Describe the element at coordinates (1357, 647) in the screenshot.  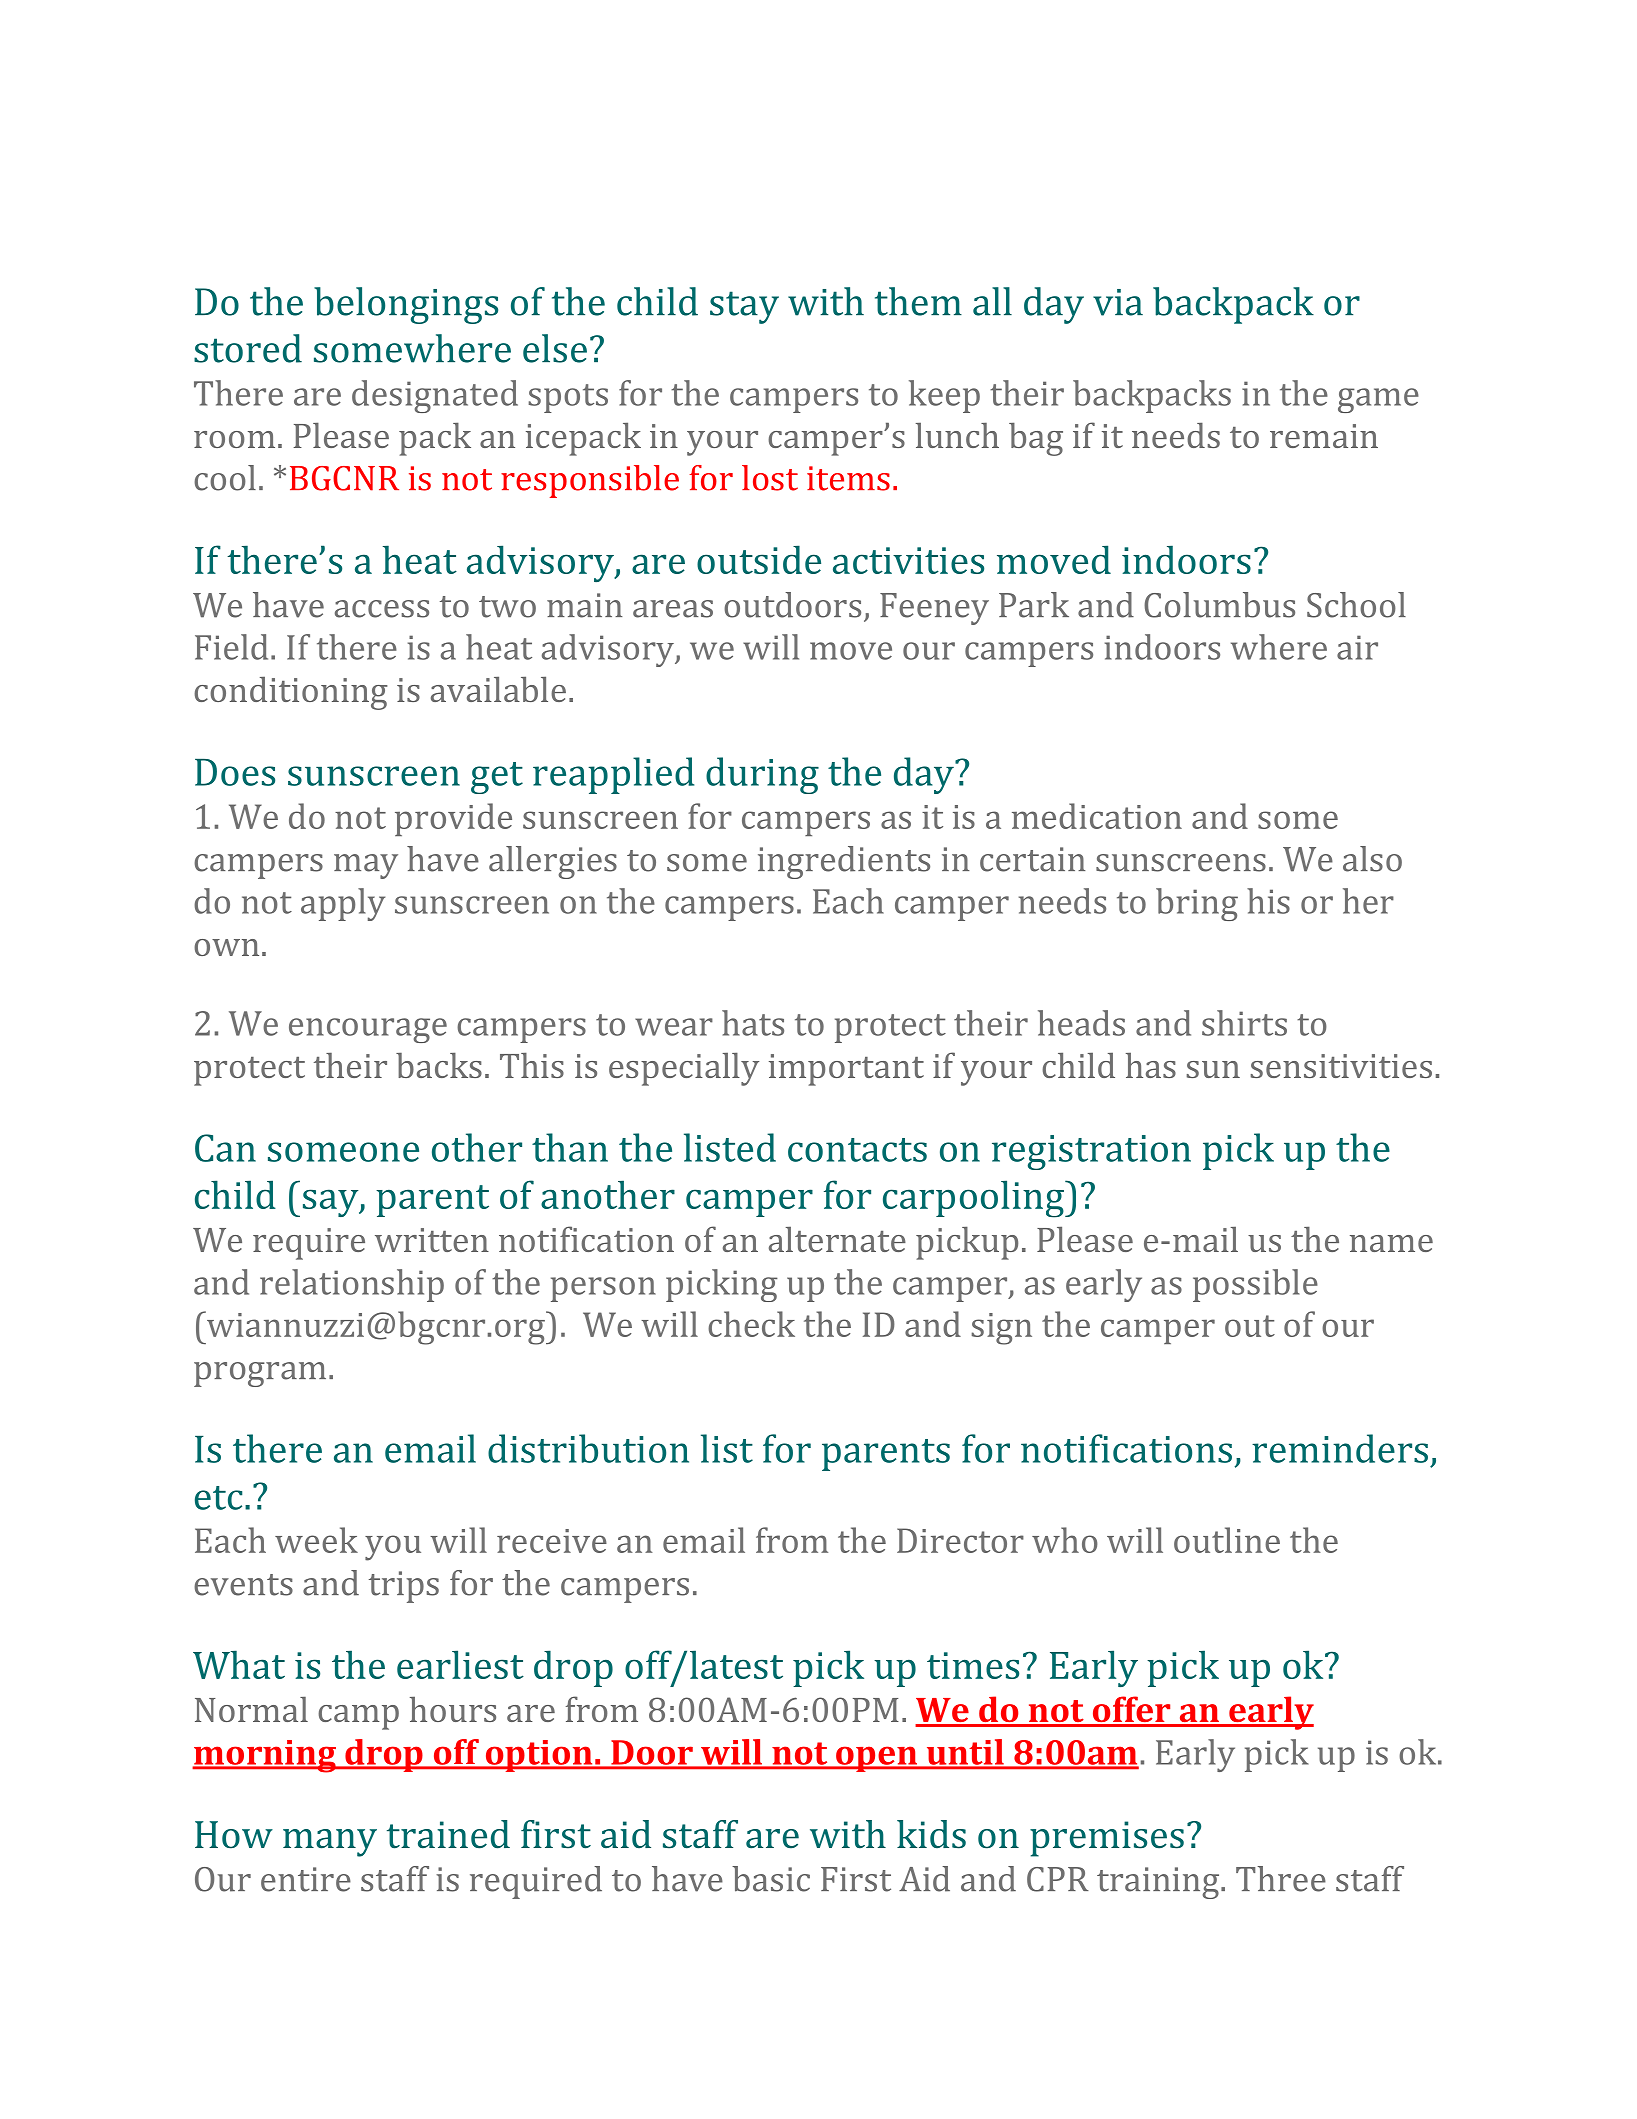
I see `air` at that location.
